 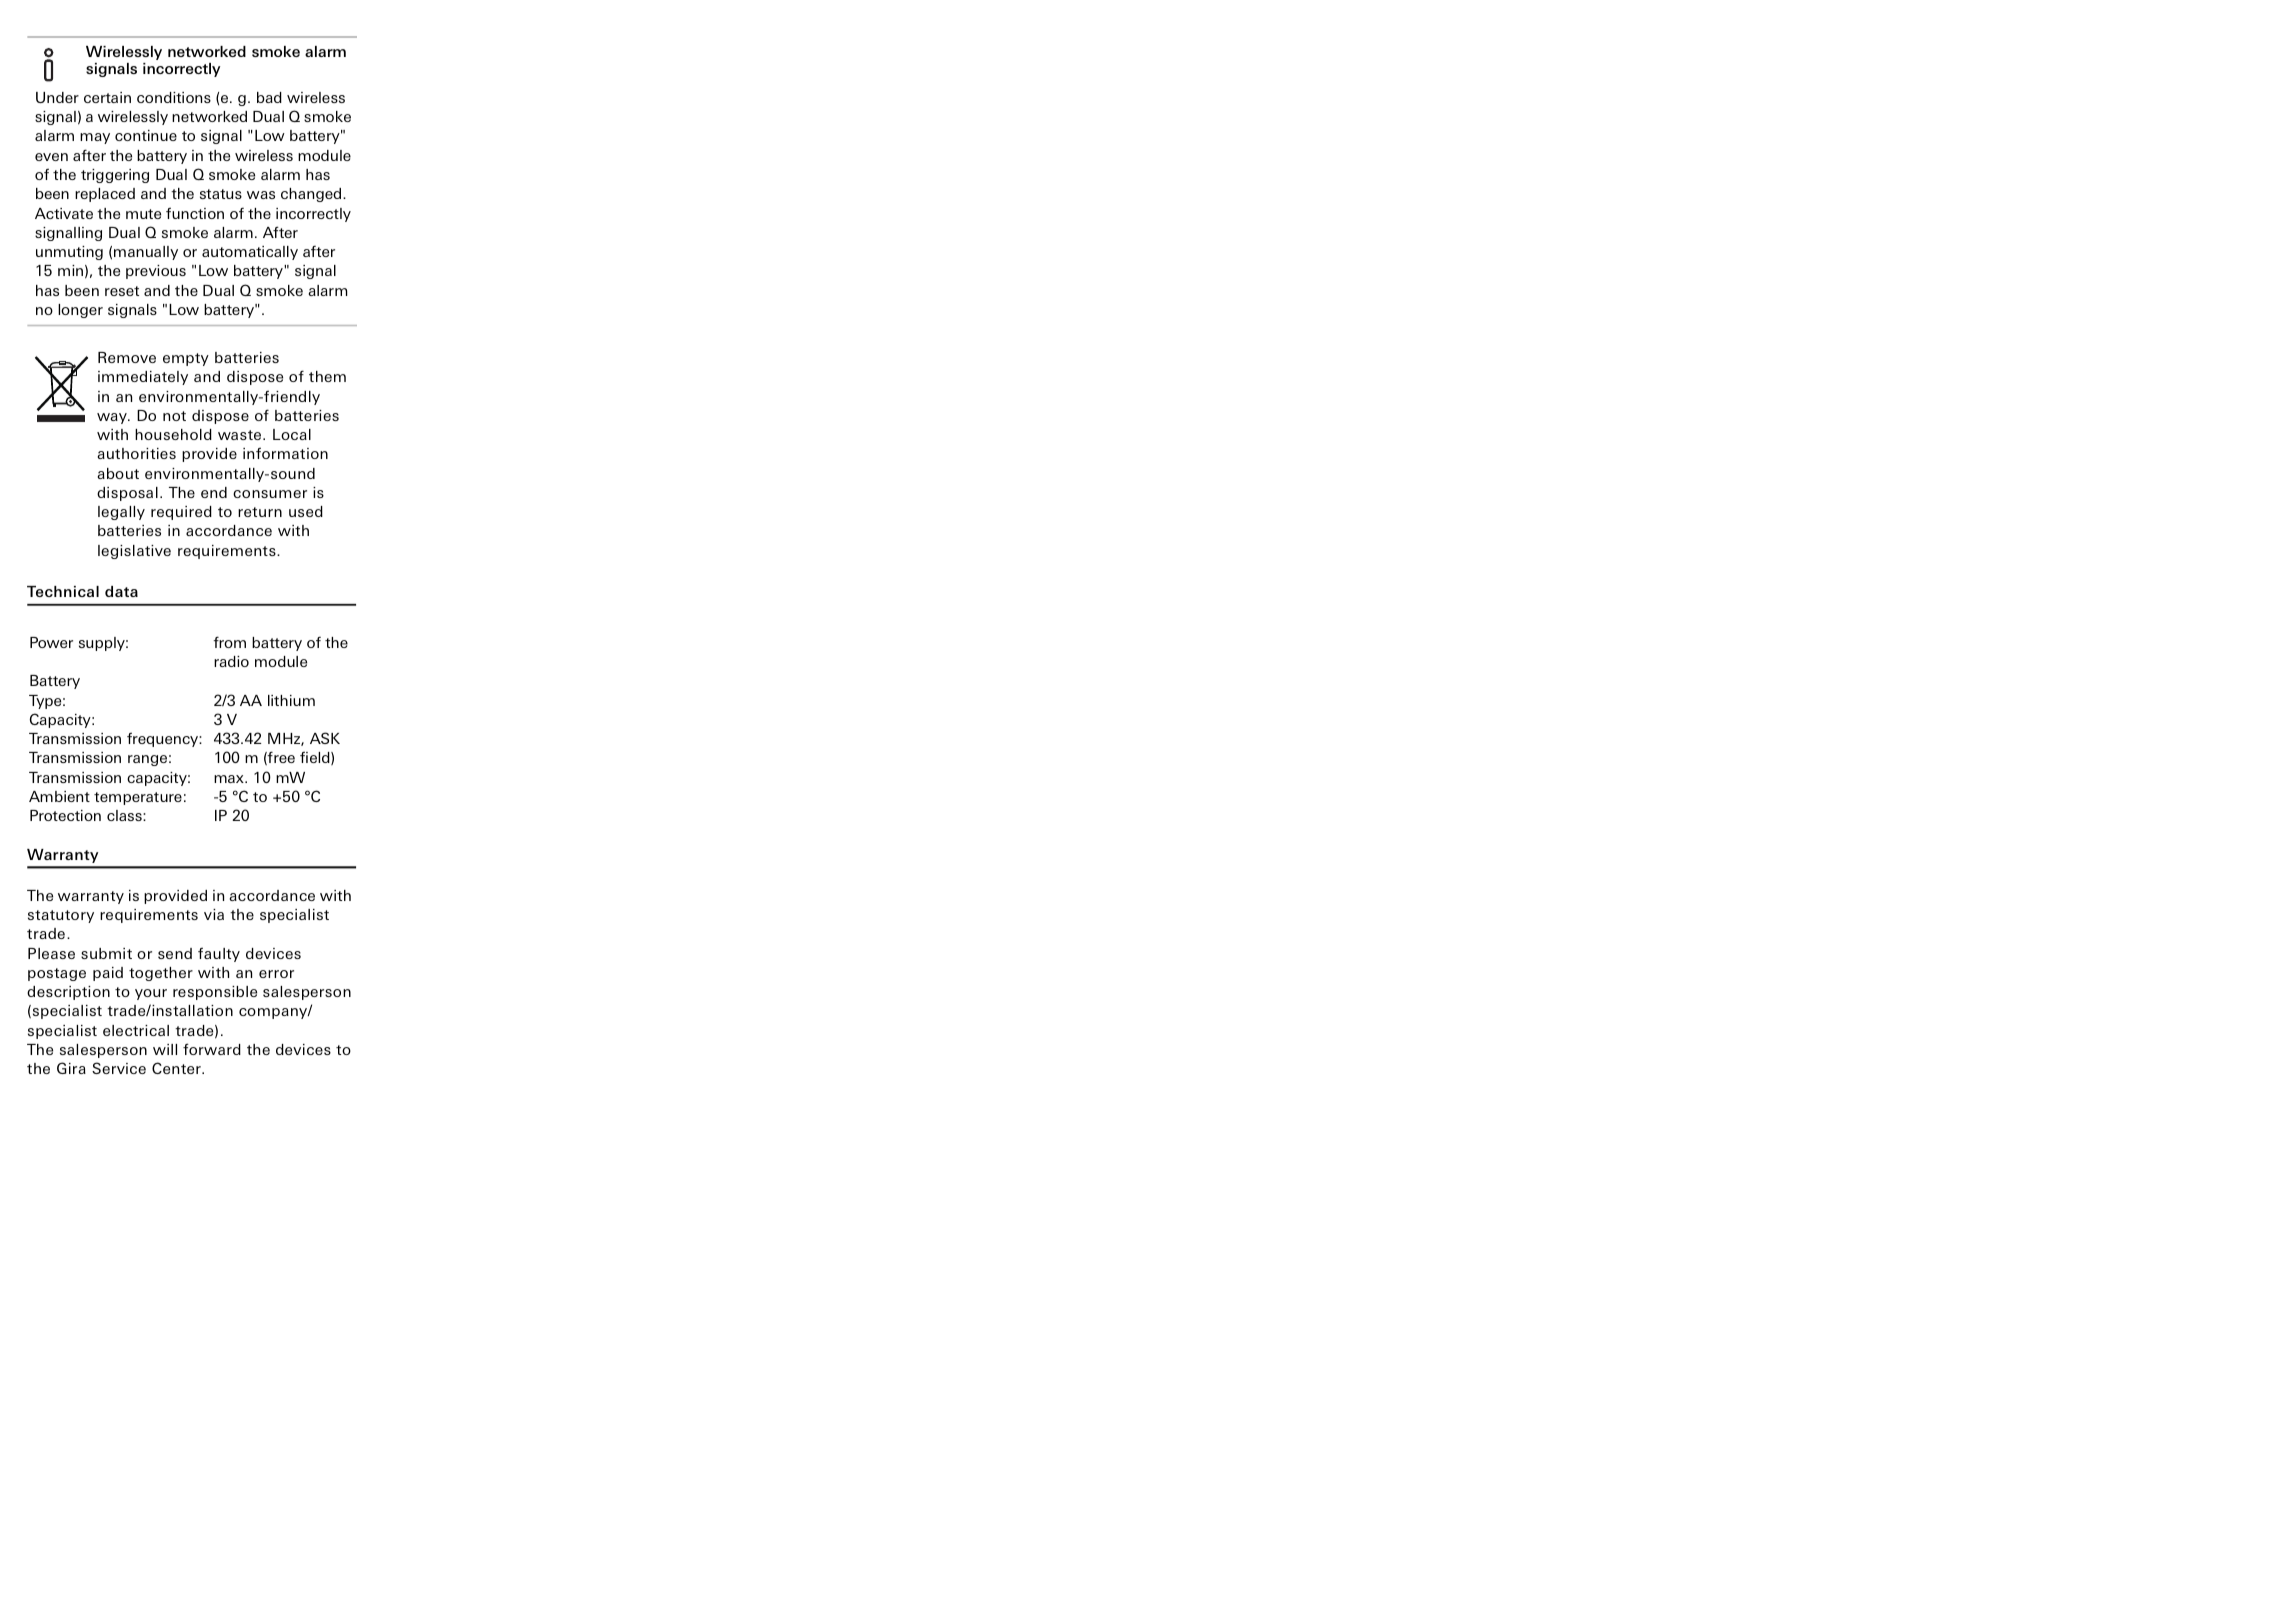 What do you see at coordinates (269, 97) in the screenshot?
I see `bad` at bounding box center [269, 97].
